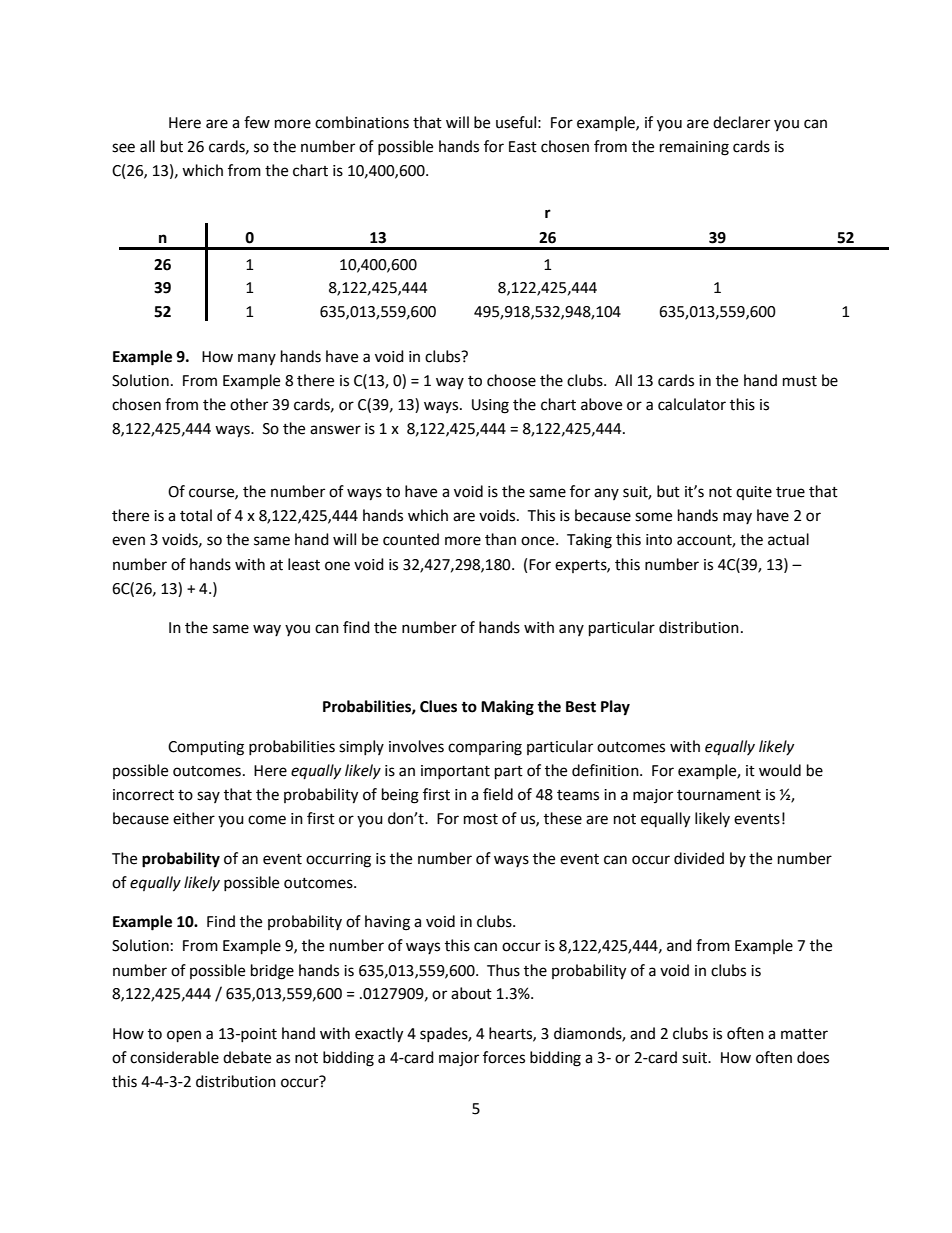  Describe the element at coordinates (184, 1036) in the image. I see `open` at that location.
